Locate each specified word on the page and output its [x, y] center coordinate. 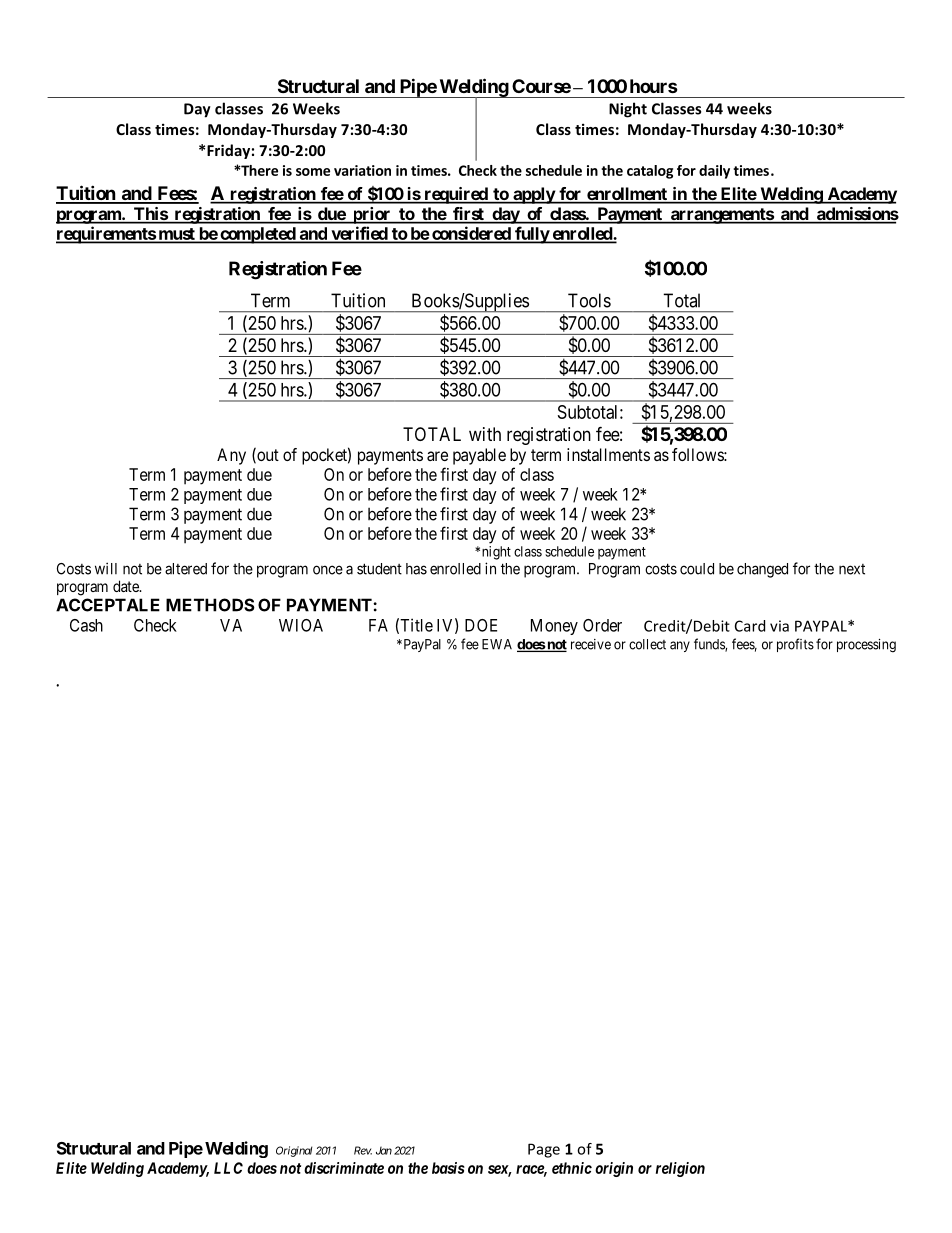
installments [608, 454]
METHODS [210, 605]
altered [186, 569]
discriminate [344, 1168]
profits [795, 645]
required [456, 195]
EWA [497, 644]
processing [866, 646]
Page [544, 1150]
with [485, 434]
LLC [228, 1168]
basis [448, 1168]
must [176, 235]
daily [714, 172]
